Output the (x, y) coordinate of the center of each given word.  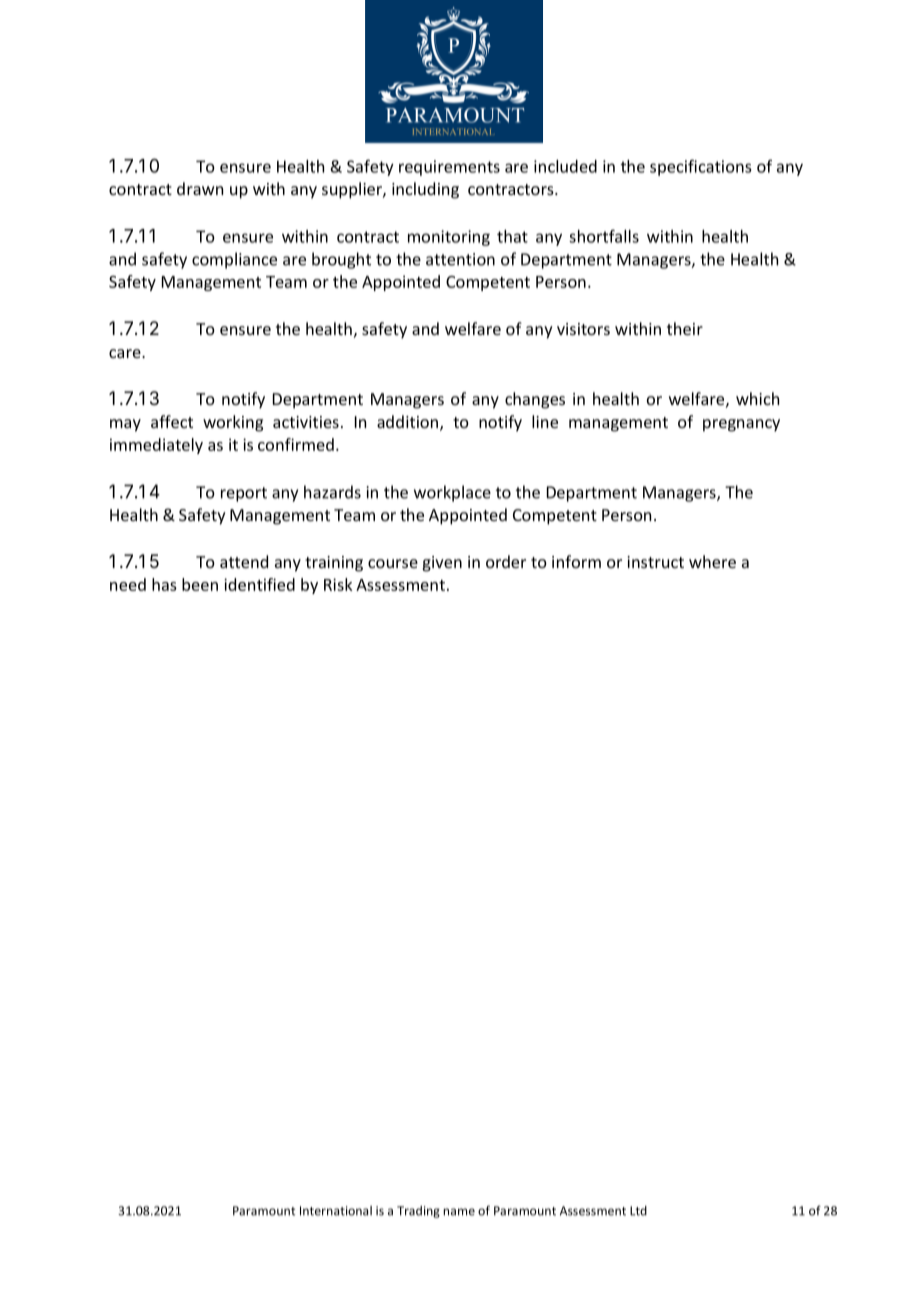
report (244, 494)
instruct (655, 562)
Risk (338, 584)
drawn (200, 188)
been (200, 584)
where (712, 561)
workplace (452, 493)
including (425, 190)
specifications (701, 167)
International (336, 1211)
